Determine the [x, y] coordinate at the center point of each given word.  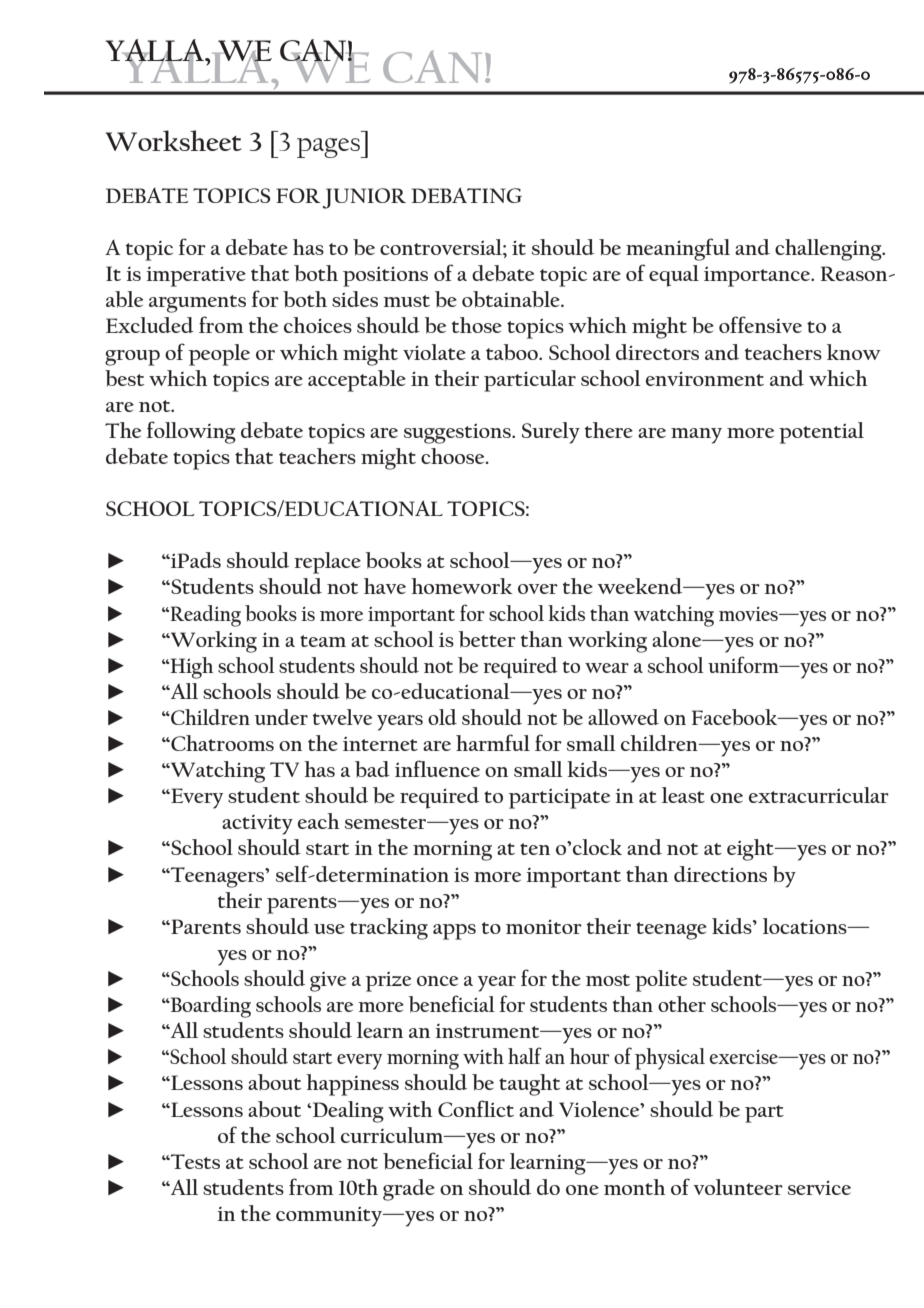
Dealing [347, 1112]
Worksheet [173, 140]
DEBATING [467, 195]
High [190, 668]
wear [607, 668]
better [487, 639]
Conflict [476, 1108]
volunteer [738, 1187]
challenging [829, 250]
